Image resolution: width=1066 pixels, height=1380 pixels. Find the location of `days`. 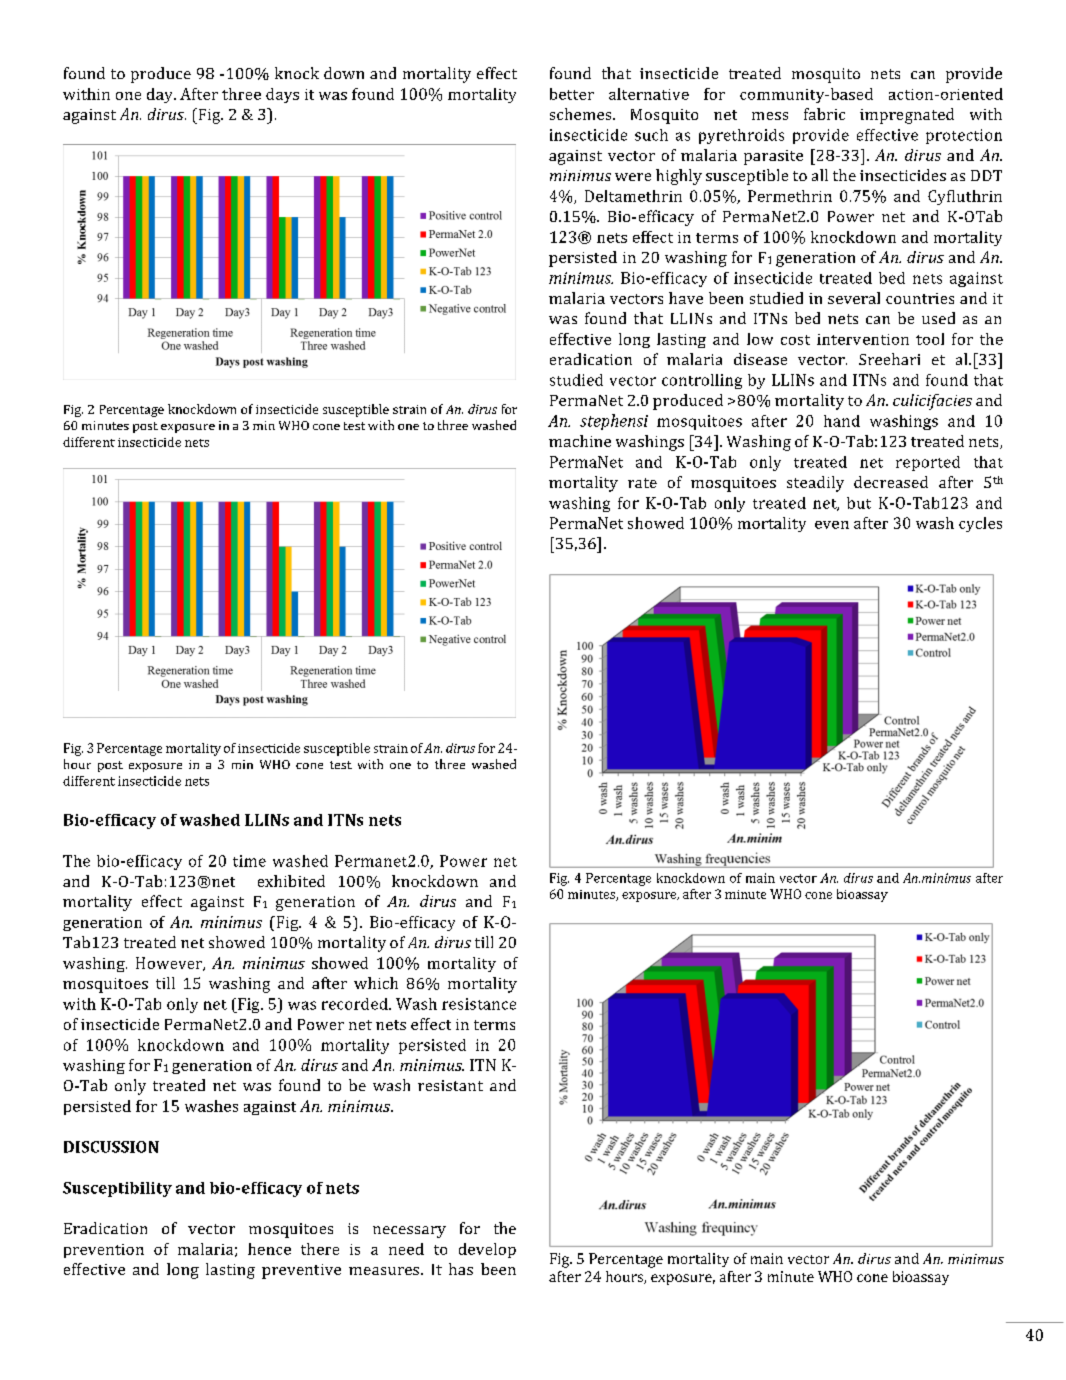

days is located at coordinates (282, 95).
